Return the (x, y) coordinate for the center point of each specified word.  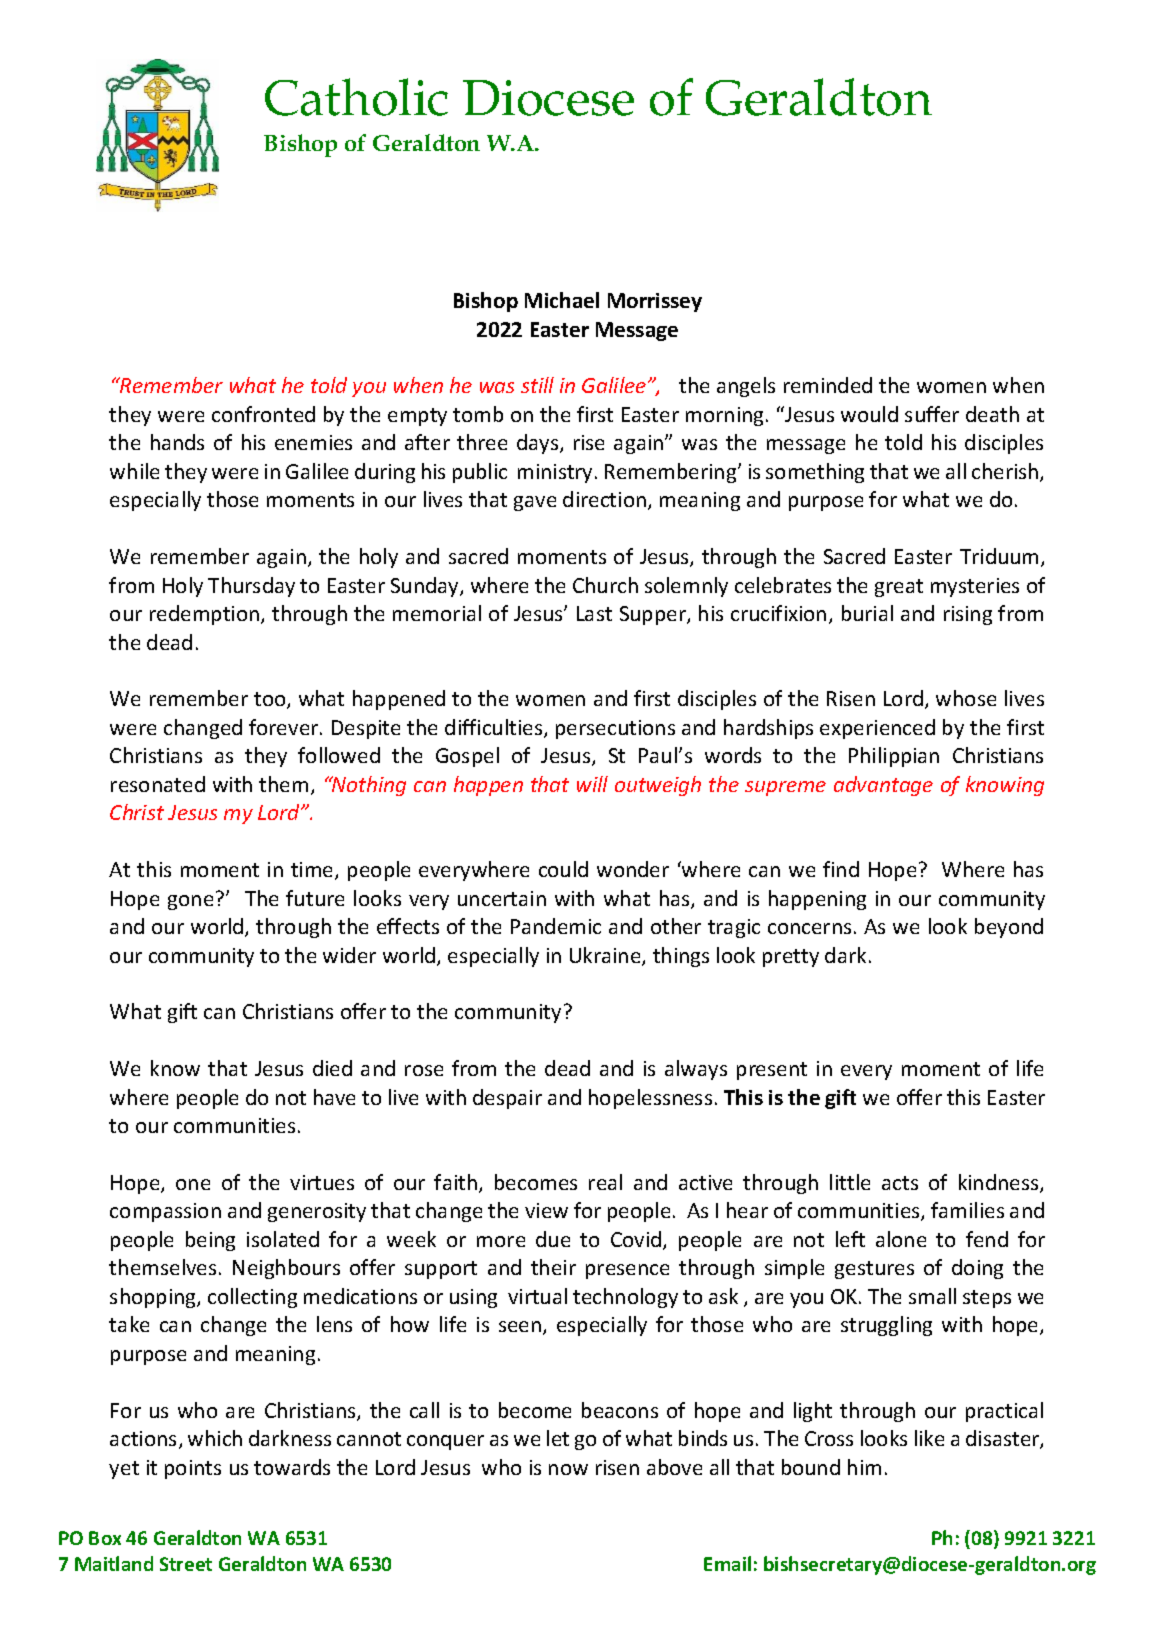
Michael (562, 300)
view (546, 1210)
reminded (828, 385)
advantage (883, 786)
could (563, 869)
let (558, 1438)
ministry (557, 473)
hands (177, 442)
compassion (165, 1212)
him (864, 1467)
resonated (158, 784)
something (815, 473)
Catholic (356, 97)
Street (186, 1564)
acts (900, 1183)
